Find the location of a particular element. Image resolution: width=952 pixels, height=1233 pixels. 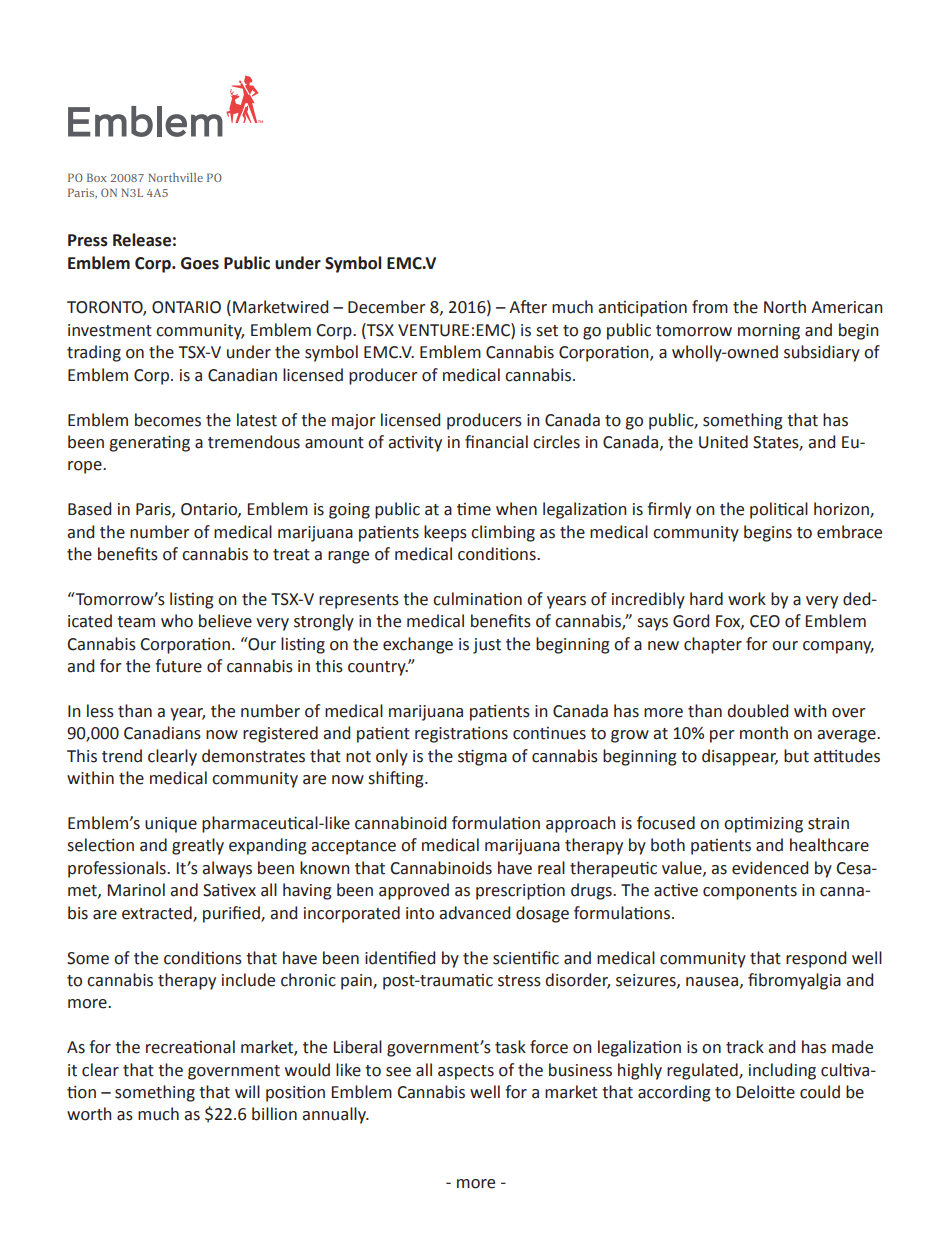

CEO is located at coordinates (765, 621).
